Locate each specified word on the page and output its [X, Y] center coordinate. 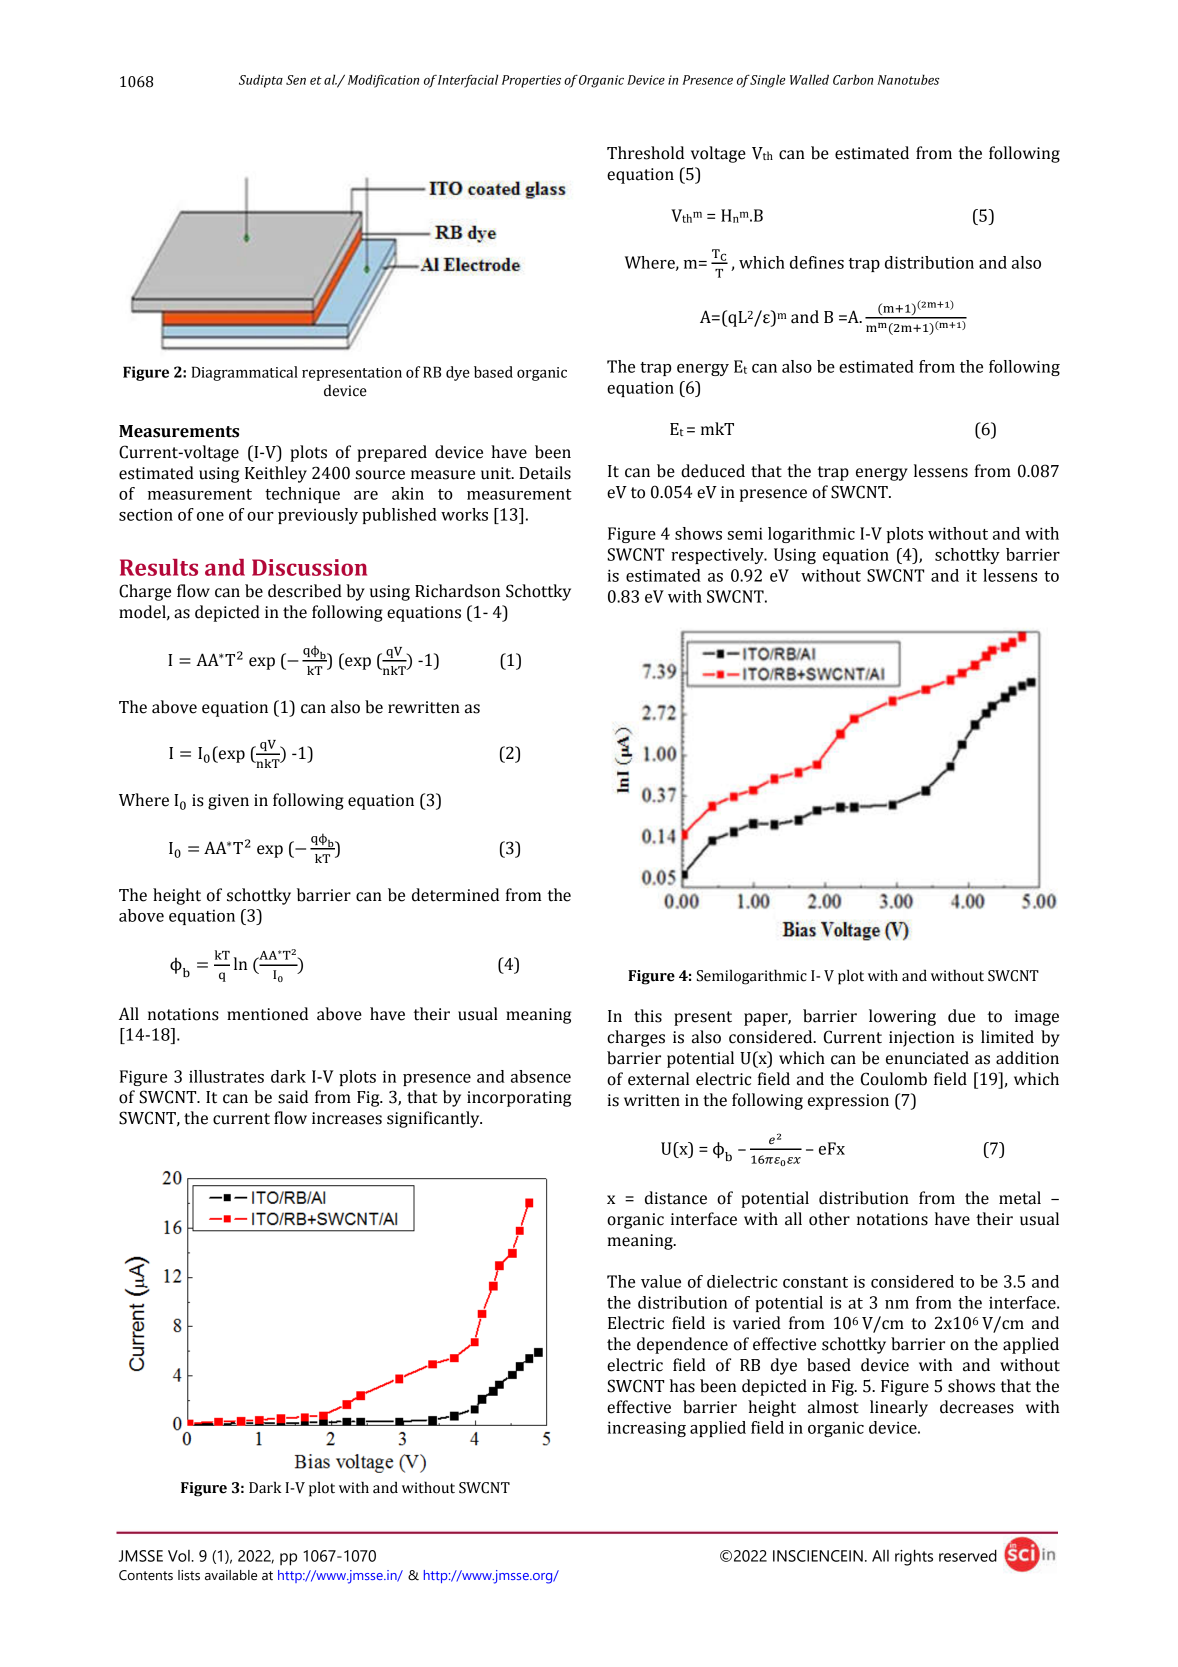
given [228, 802]
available [231, 1575]
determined [455, 895]
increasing [646, 1429]
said [293, 1097]
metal [1020, 1198]
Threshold [645, 153]
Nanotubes [908, 79]
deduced [713, 471]
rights [914, 1557]
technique [302, 495]
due [961, 1016]
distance [676, 1198]
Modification [383, 81]
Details [545, 473]
